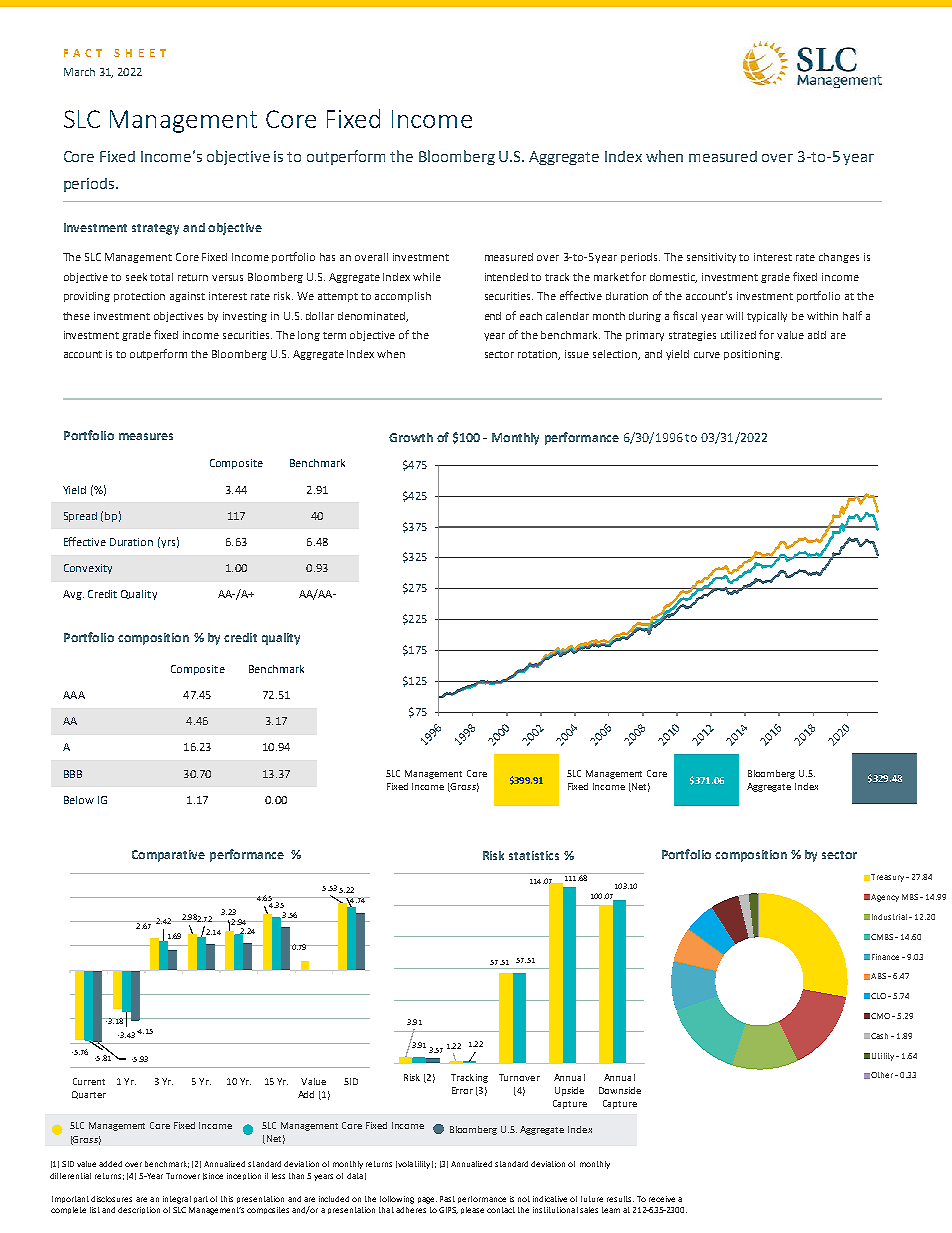 The width and height of the screenshot is (952, 1233). What do you see at coordinates (140, 53) in the screenshot?
I see `SHEET` at bounding box center [140, 53].
